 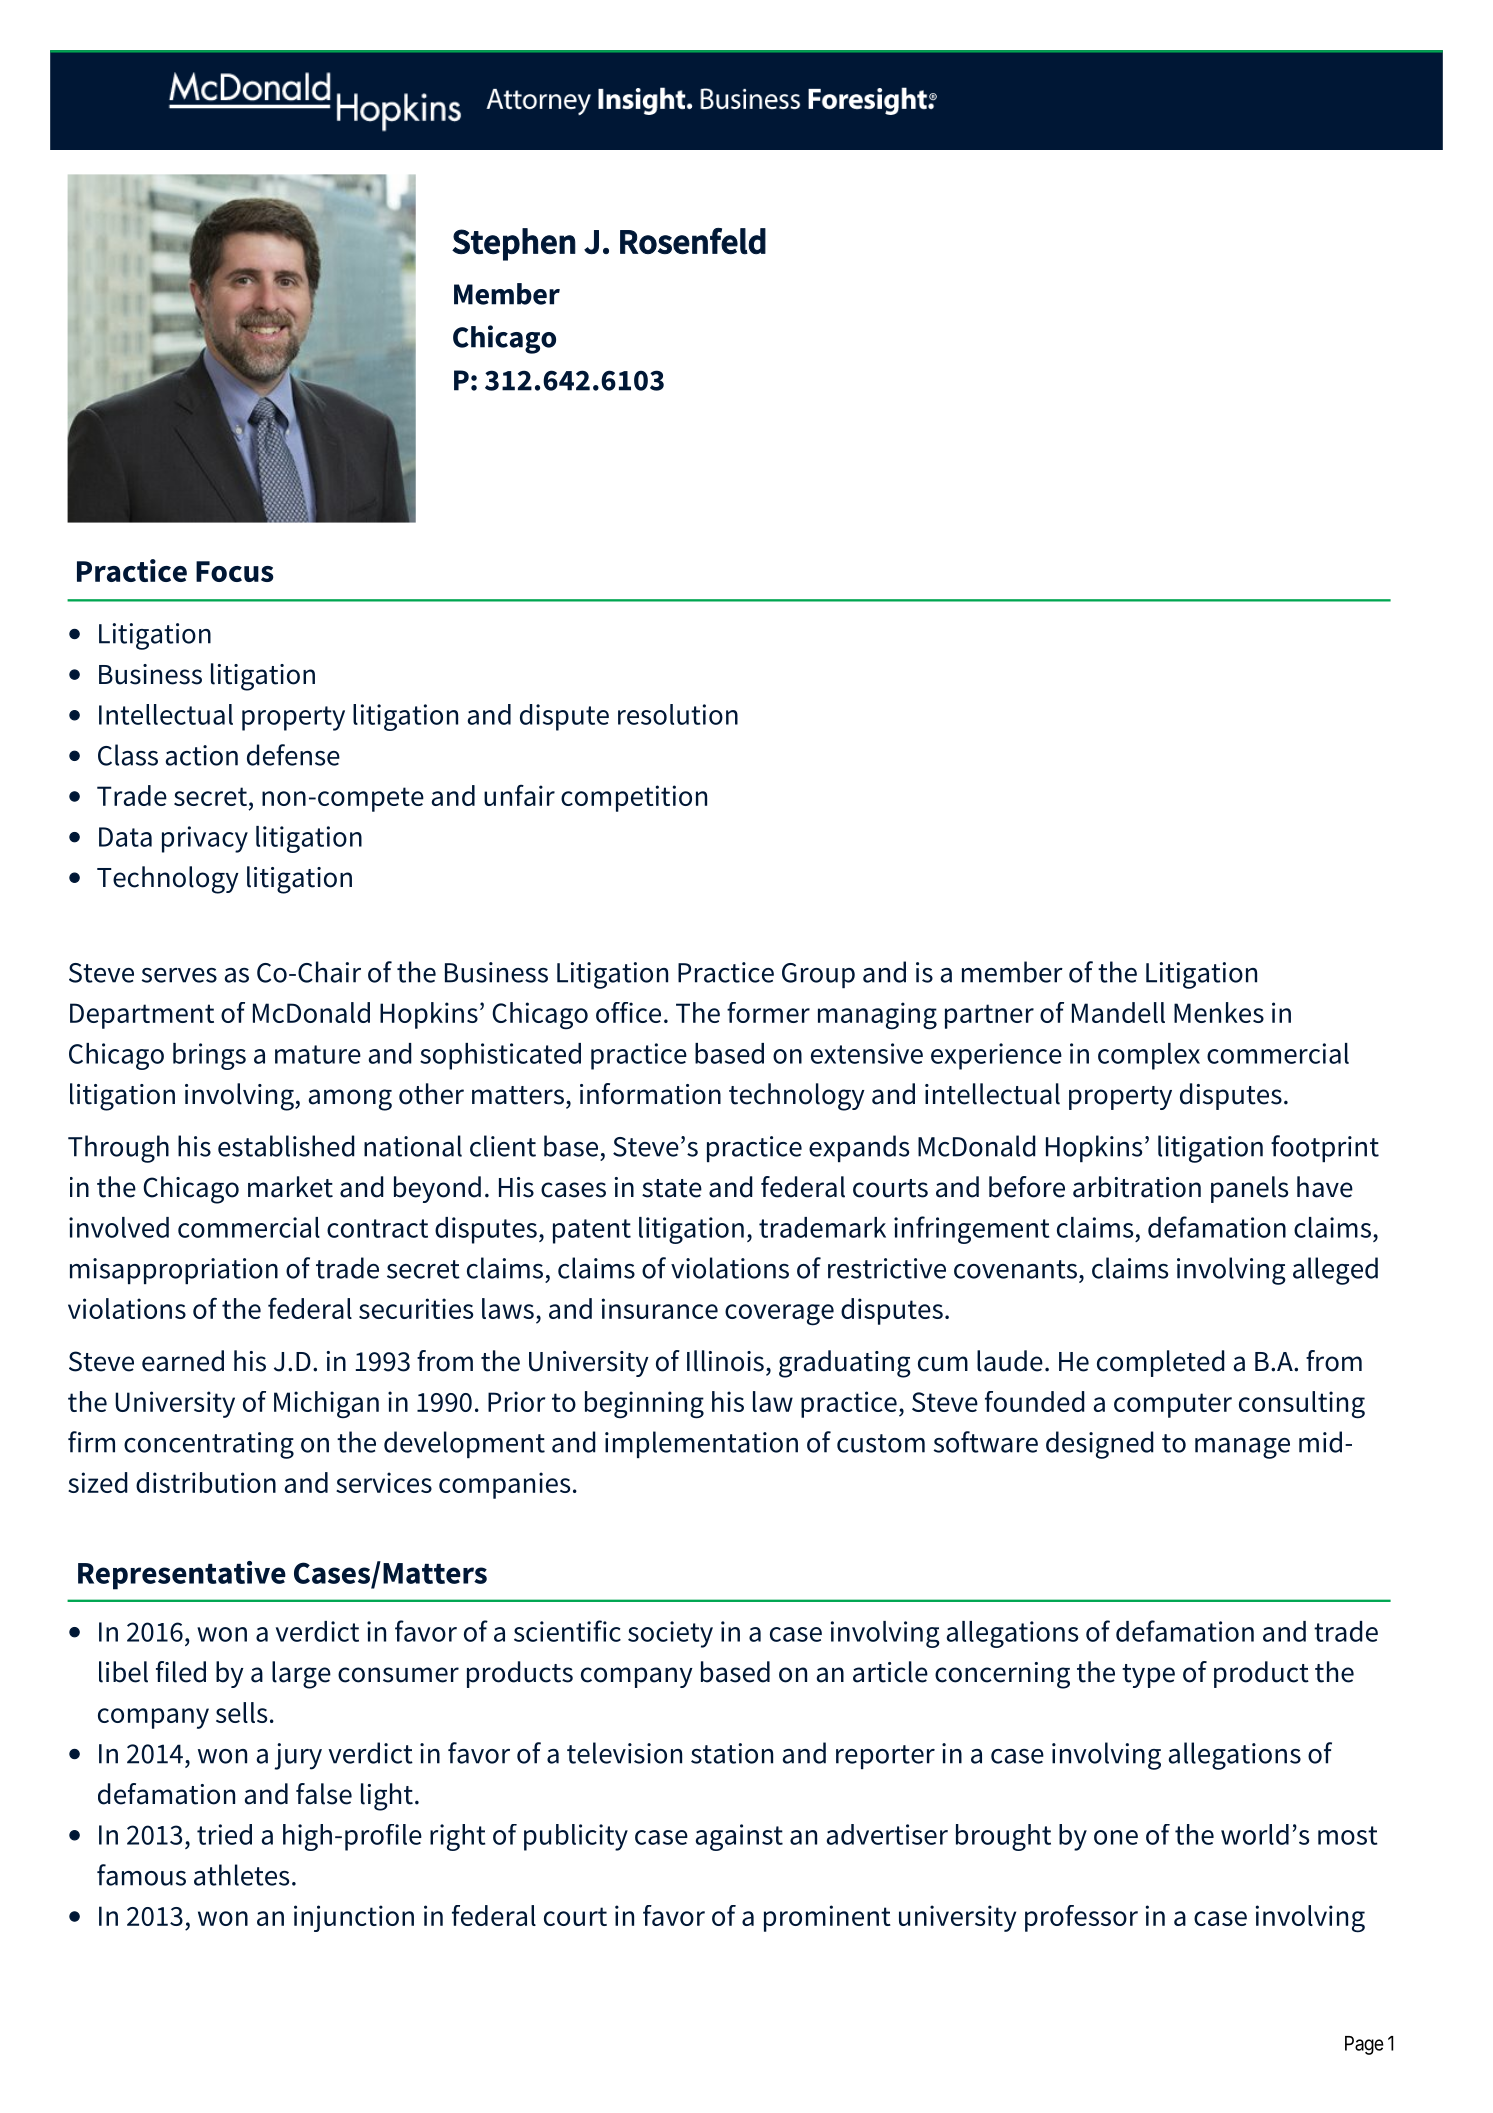 I want to click on established, so click(x=286, y=1146).
